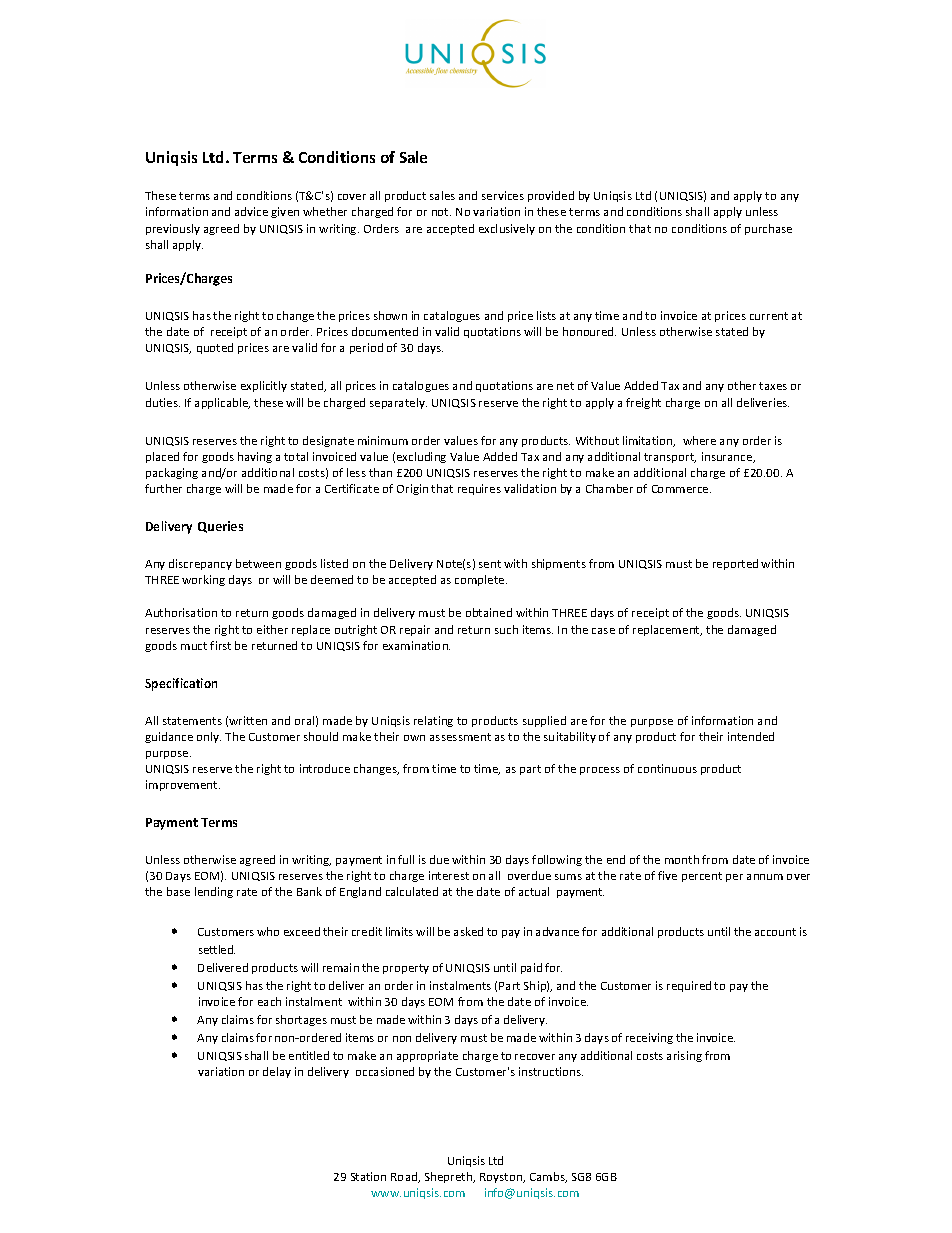  What do you see at coordinates (689, 986) in the screenshot?
I see `required` at bounding box center [689, 986].
